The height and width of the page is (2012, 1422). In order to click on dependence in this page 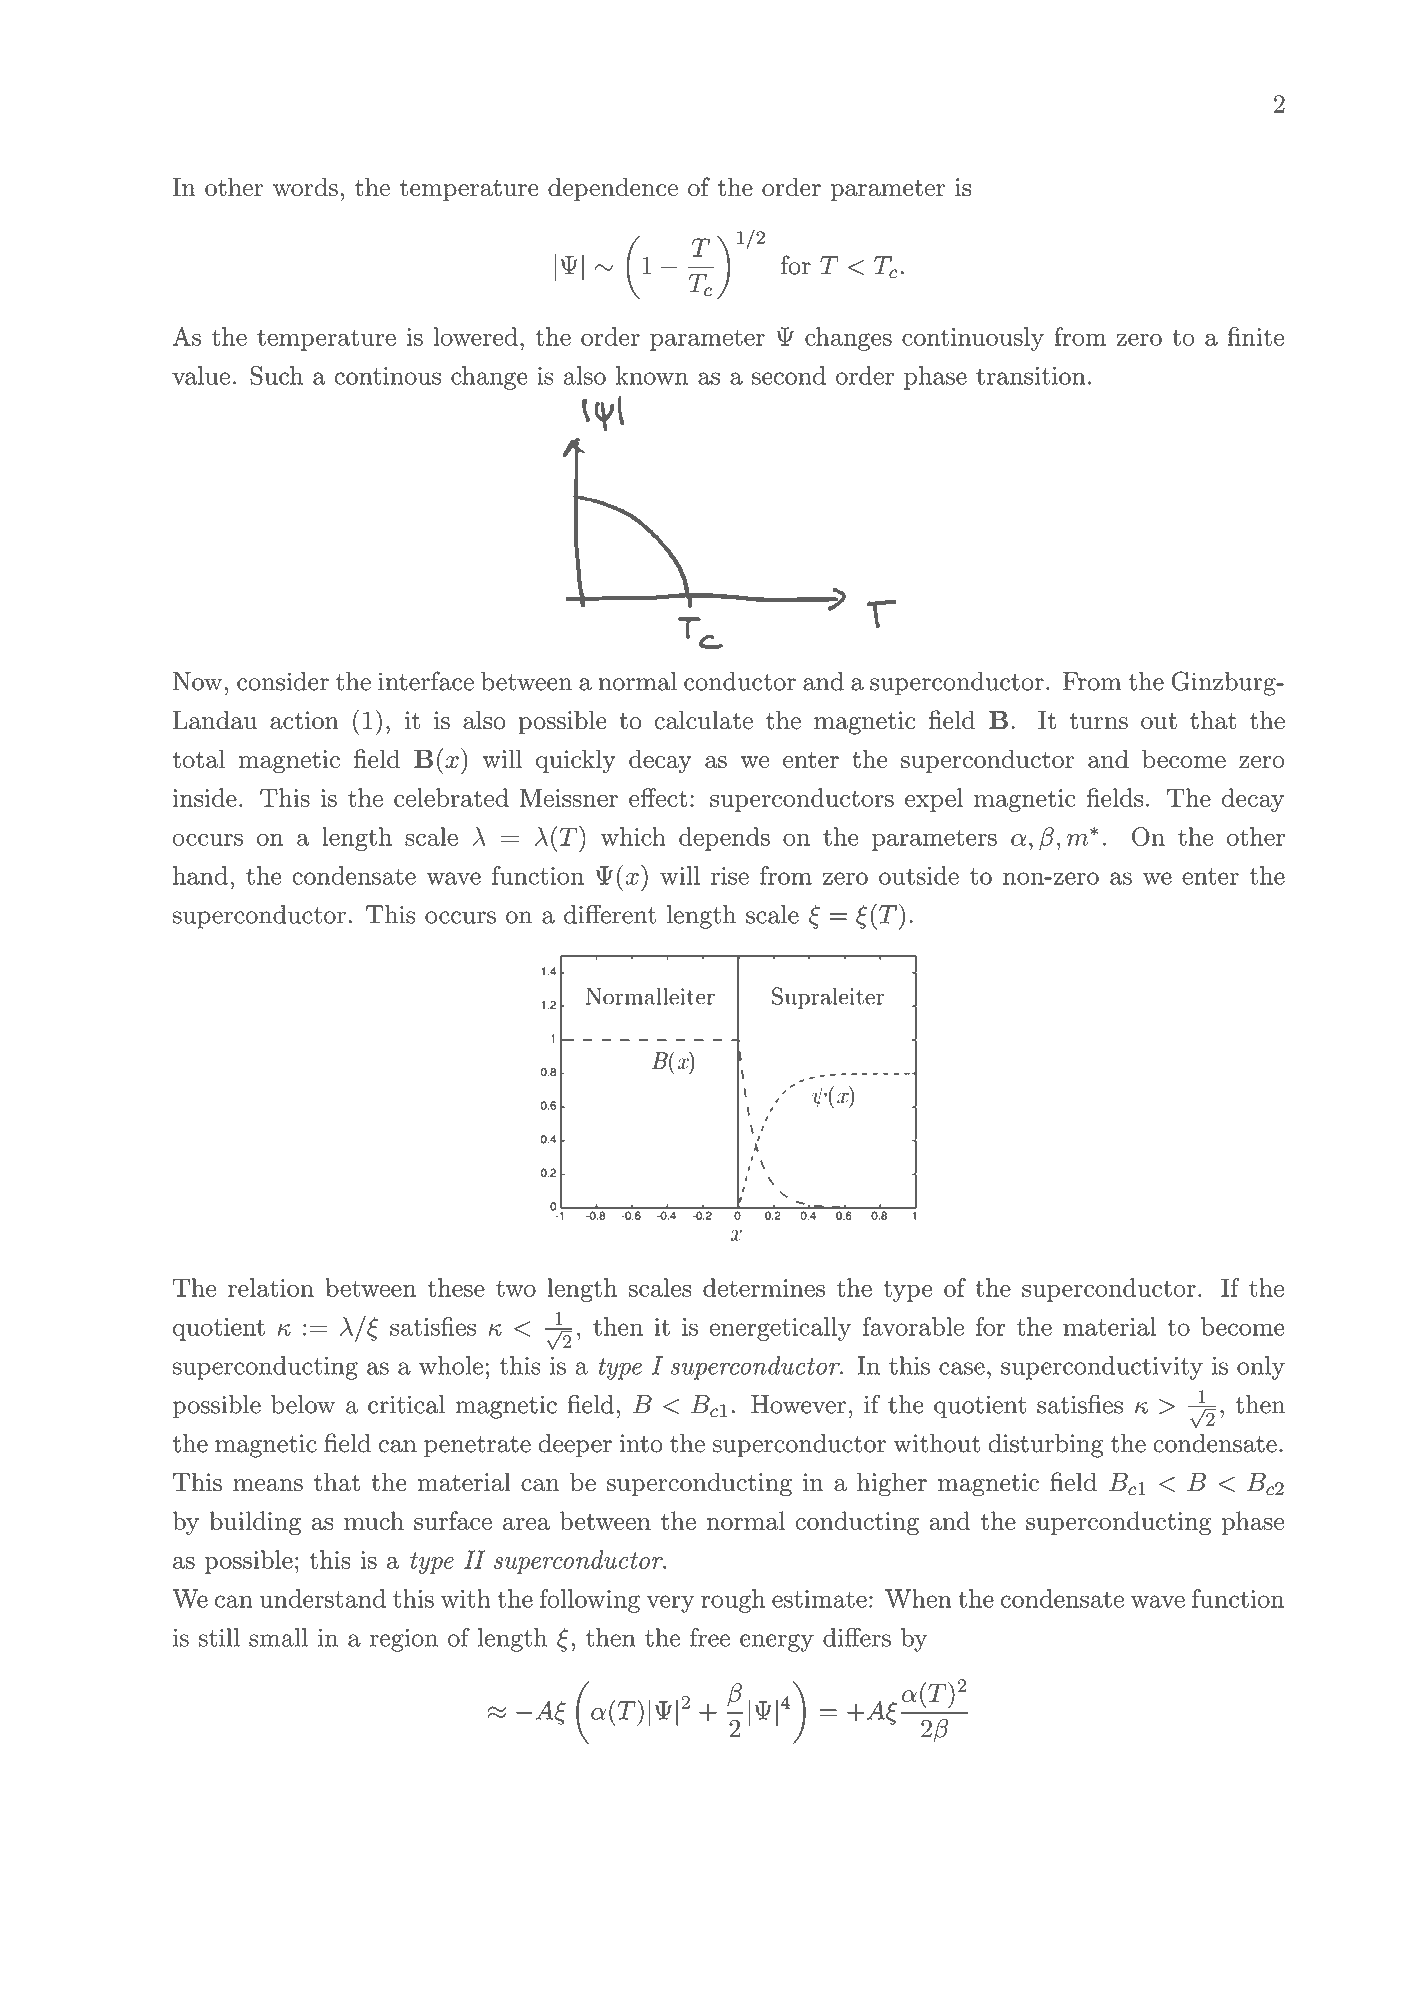, I will do `click(613, 189)`.
